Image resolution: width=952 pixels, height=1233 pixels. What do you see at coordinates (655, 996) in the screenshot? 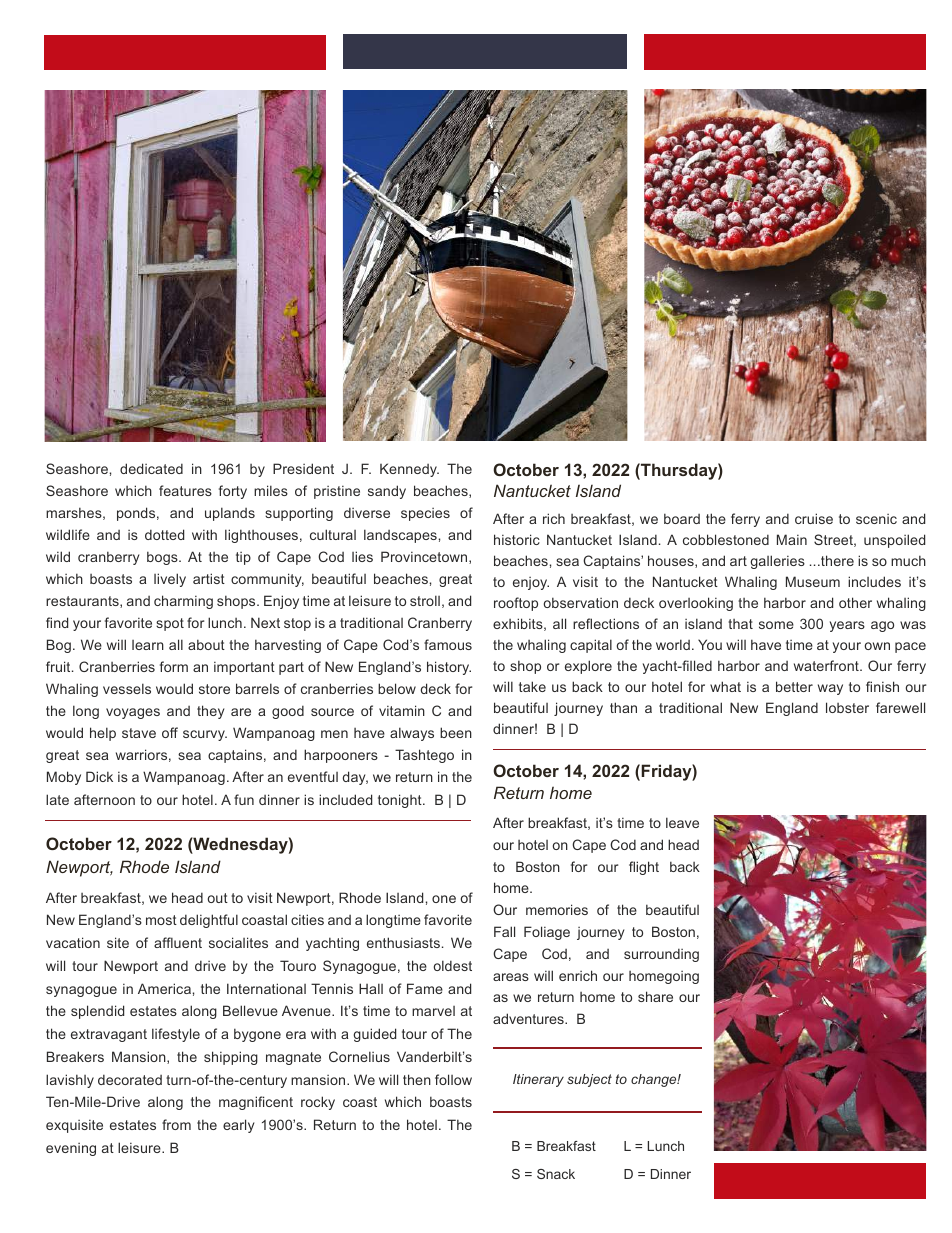
I see `share` at bounding box center [655, 996].
